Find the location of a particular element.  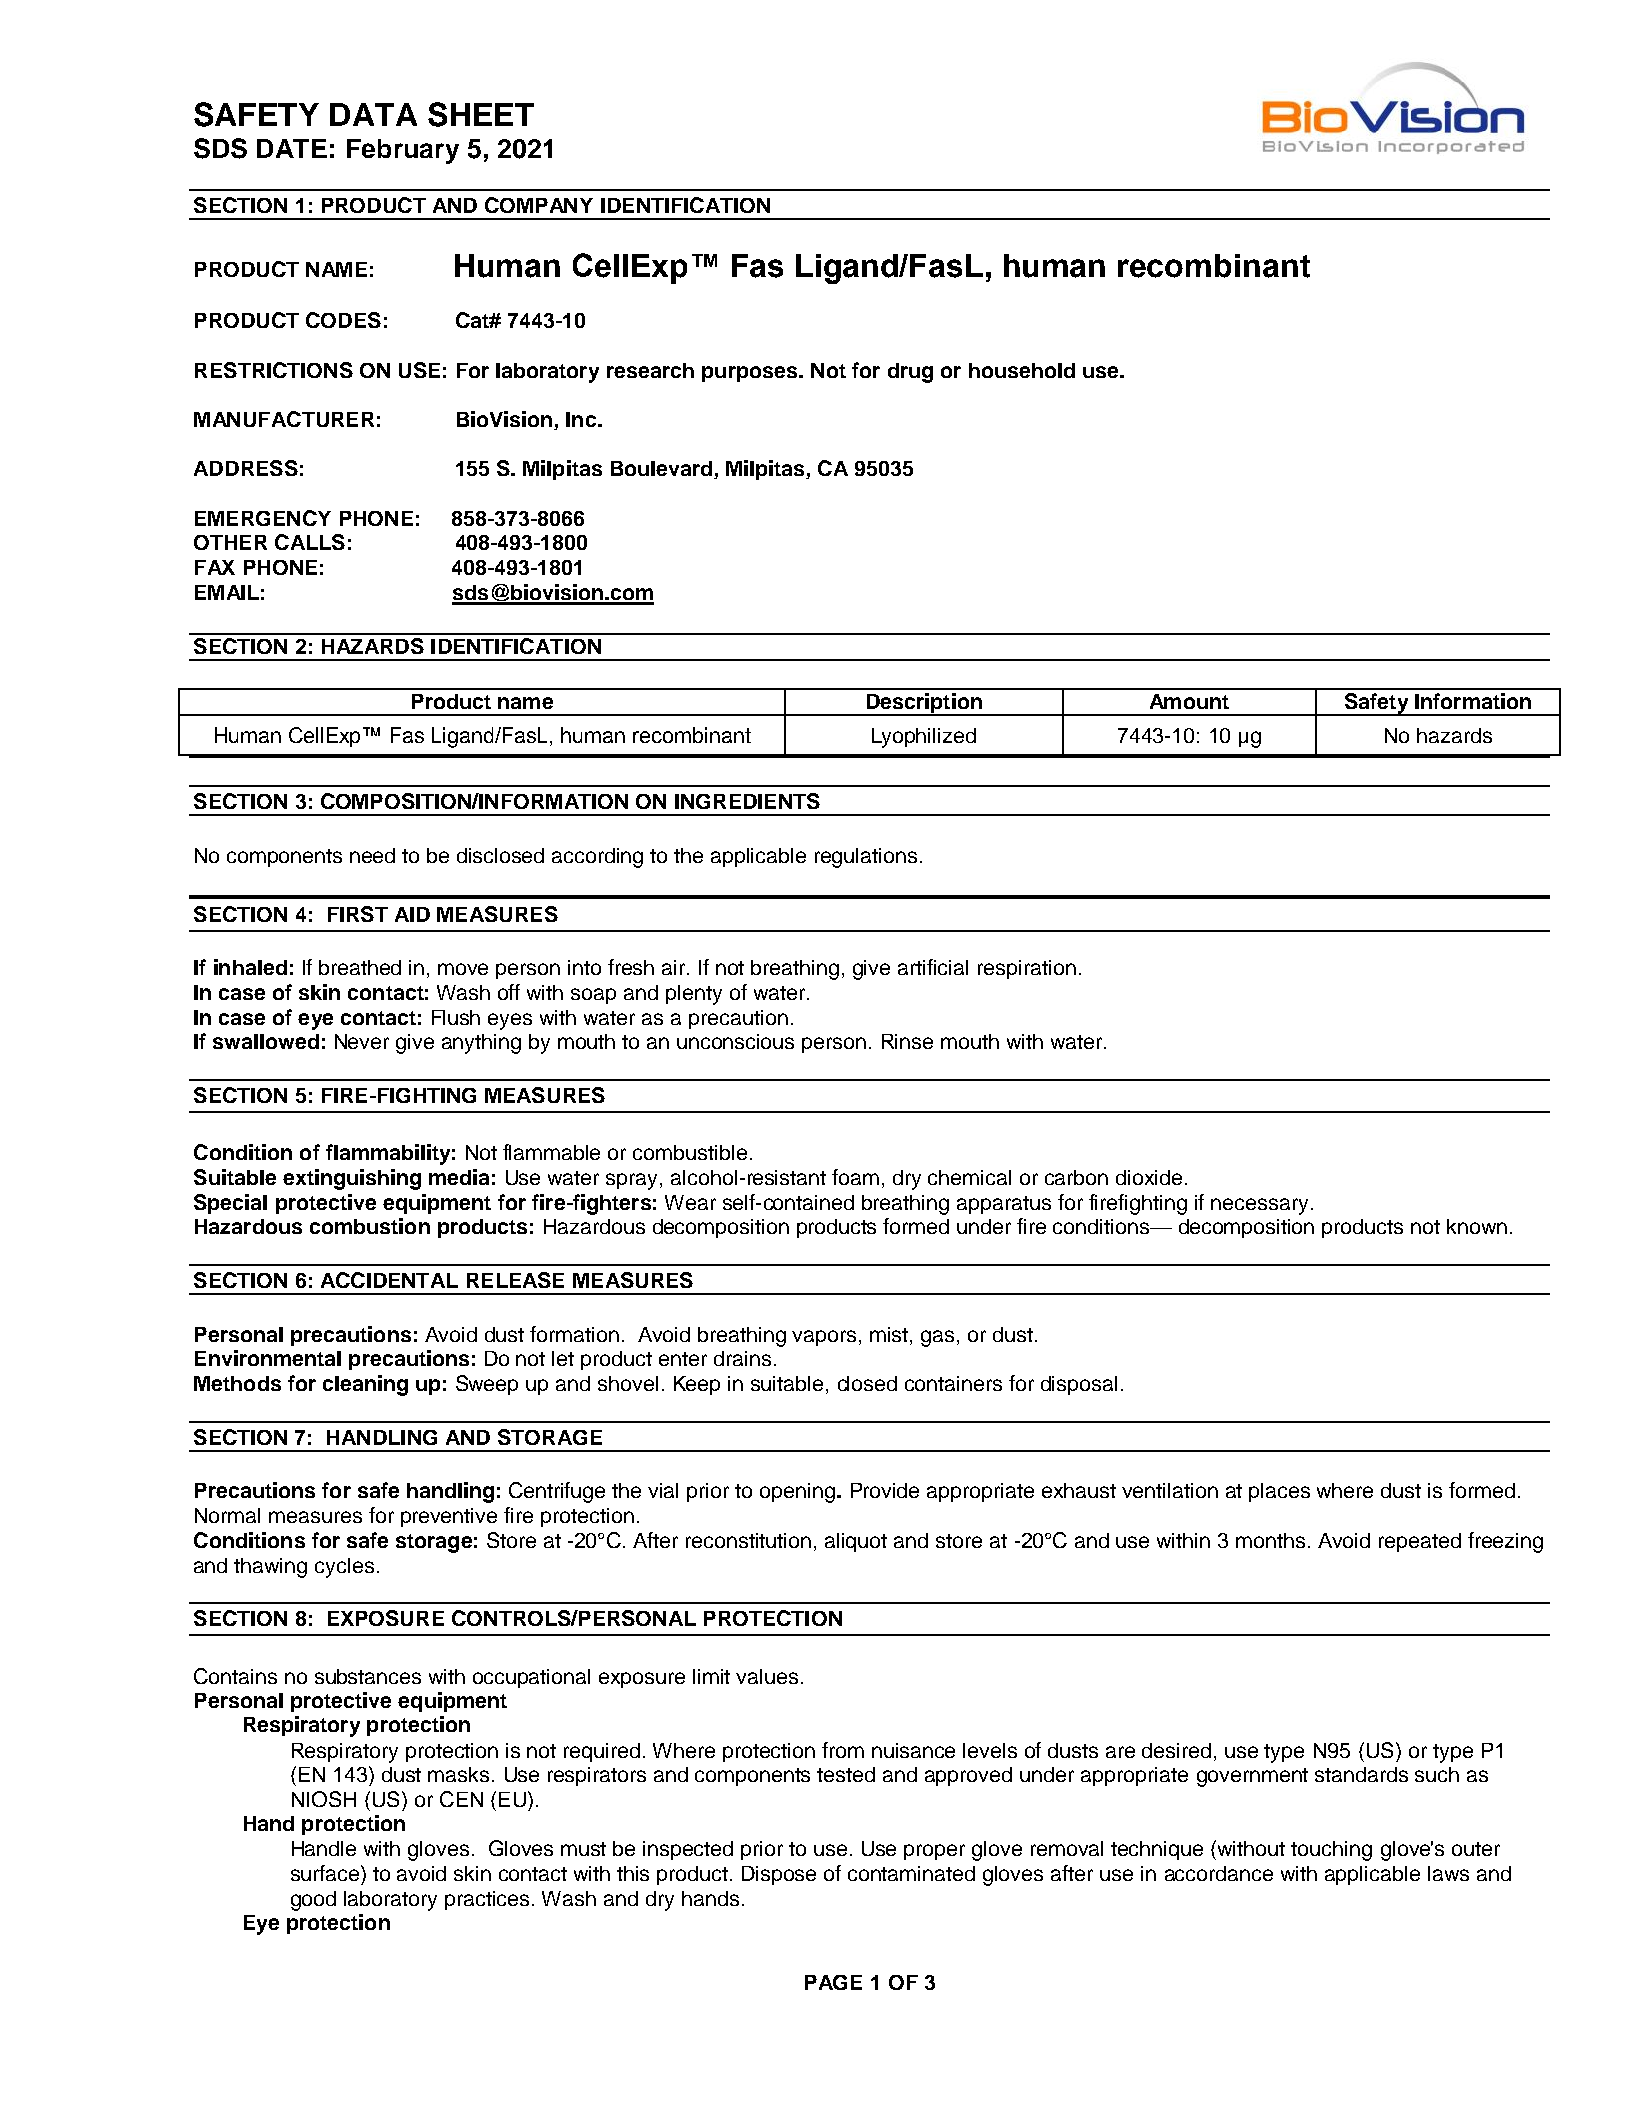

Never is located at coordinates (362, 1041).
